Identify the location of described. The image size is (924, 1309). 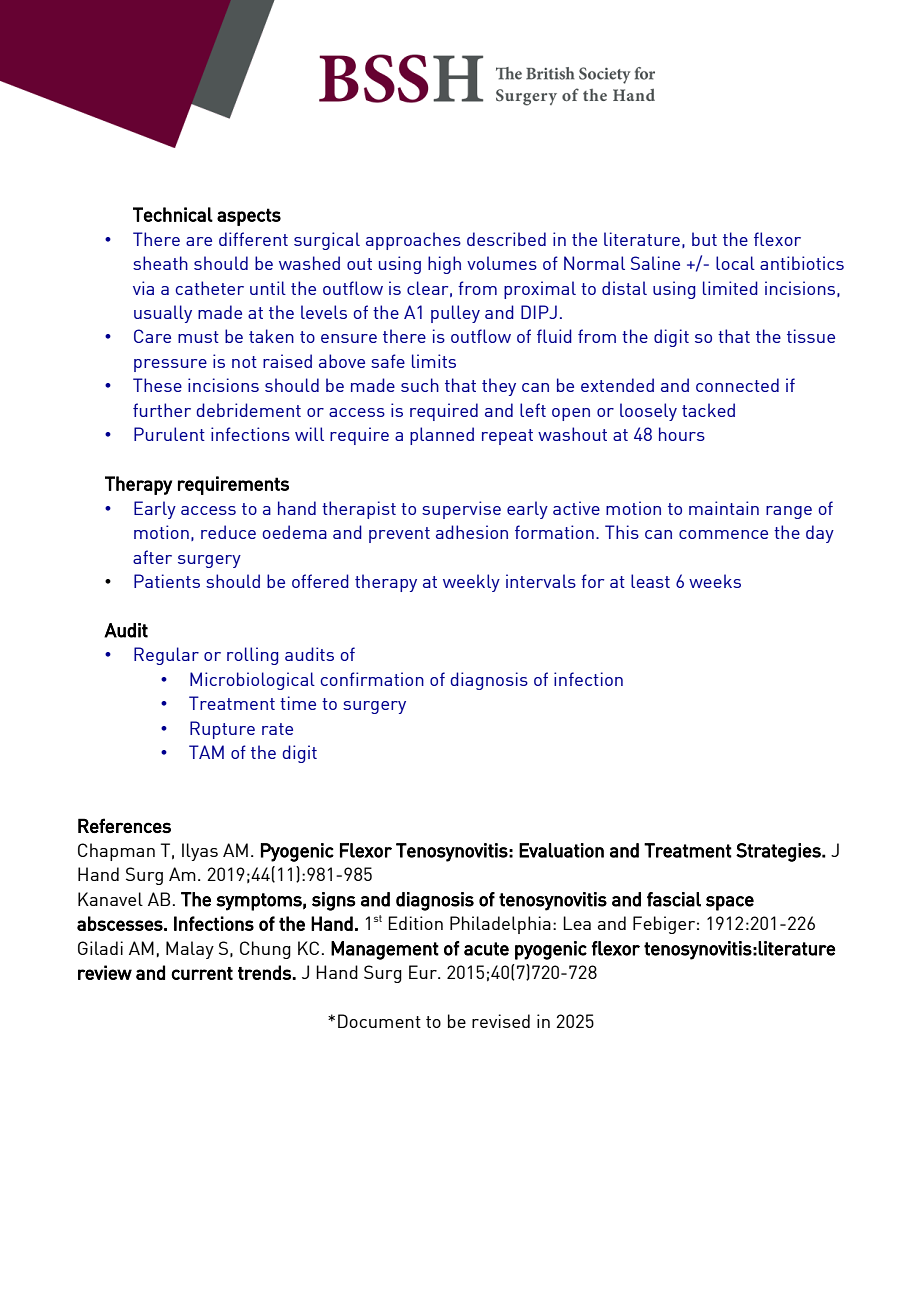
(506, 239).
